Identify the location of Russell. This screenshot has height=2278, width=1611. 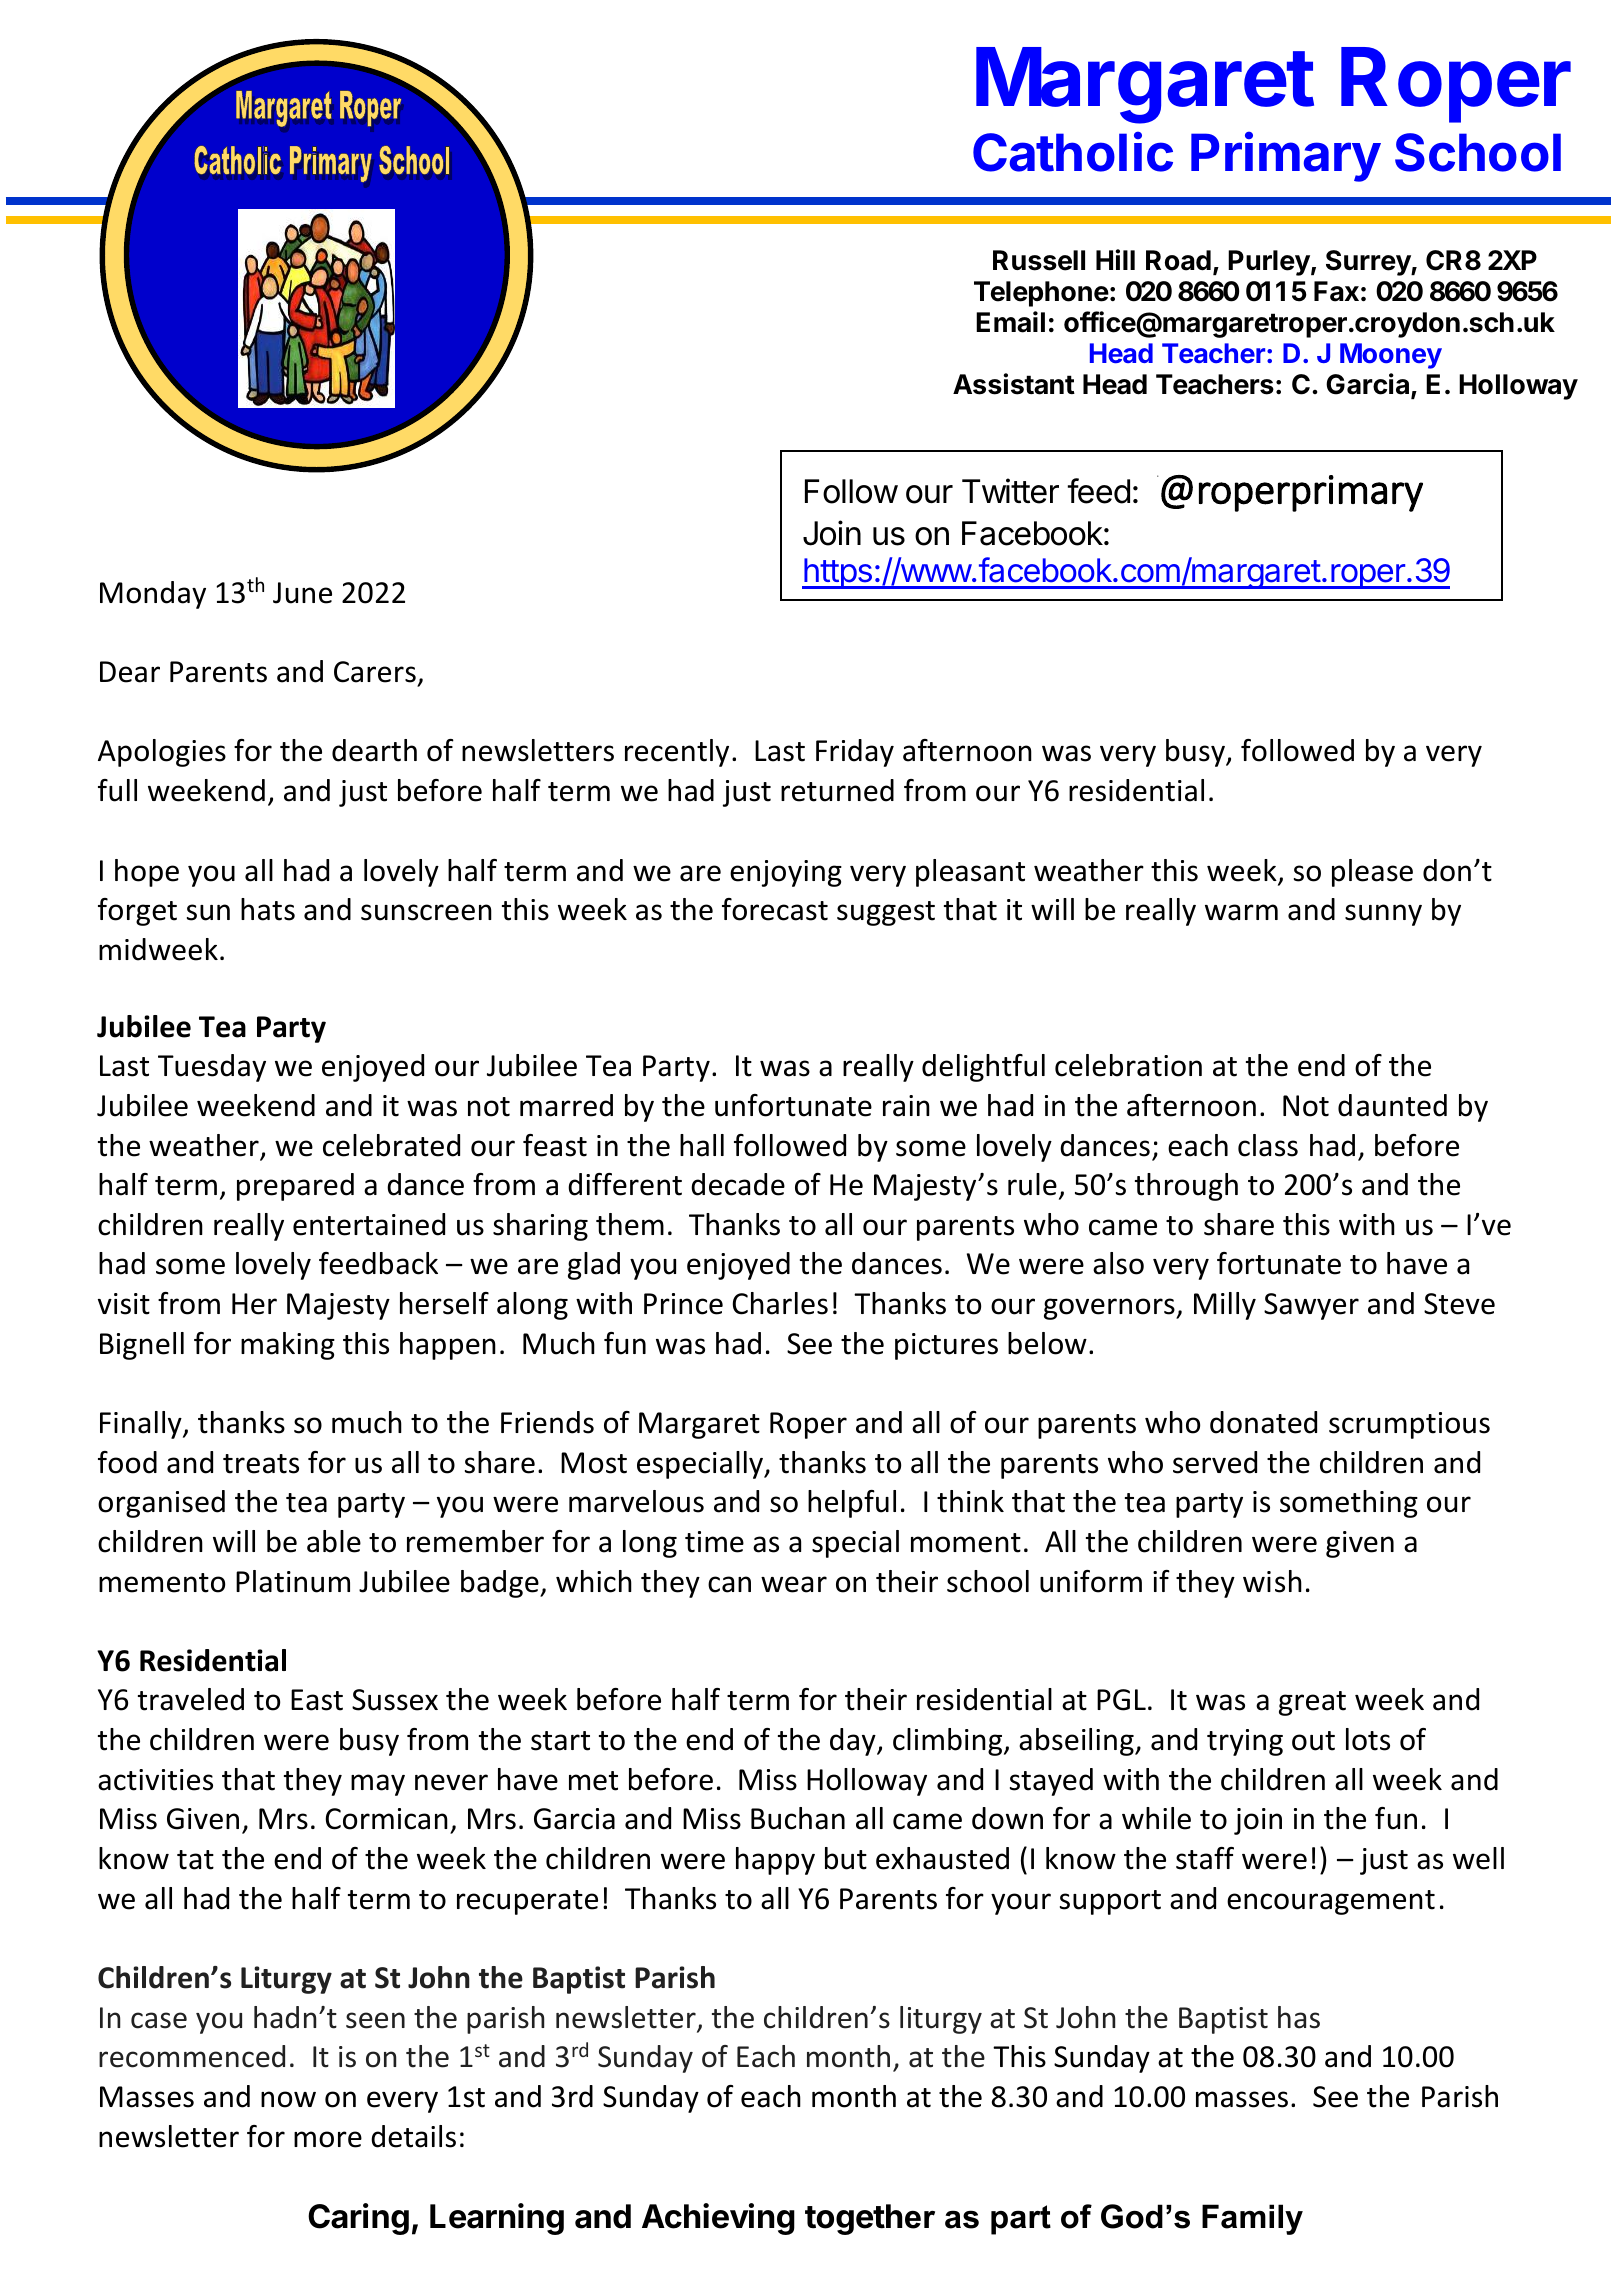
(1039, 260).
